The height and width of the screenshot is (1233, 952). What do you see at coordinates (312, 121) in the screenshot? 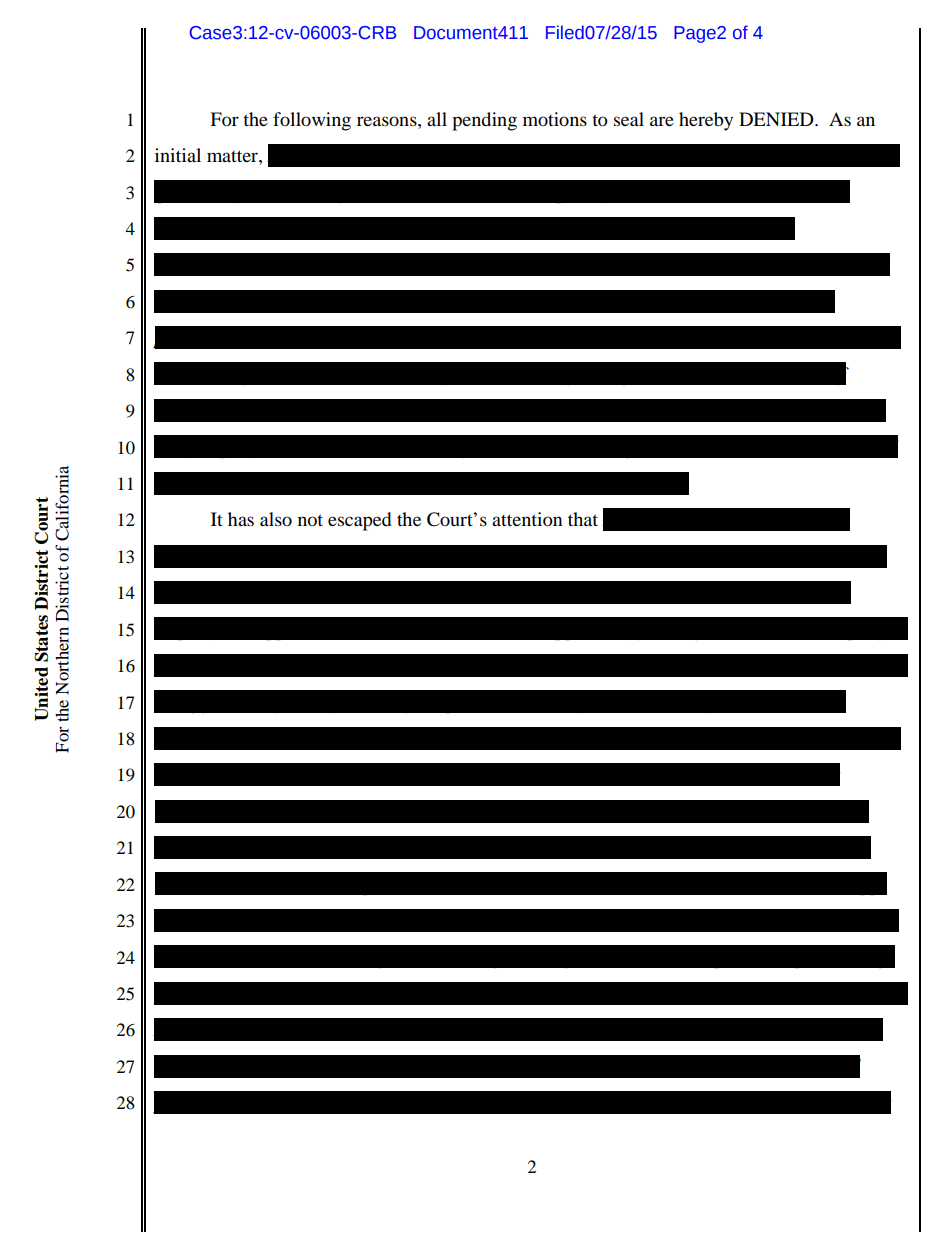
I see `following` at bounding box center [312, 121].
